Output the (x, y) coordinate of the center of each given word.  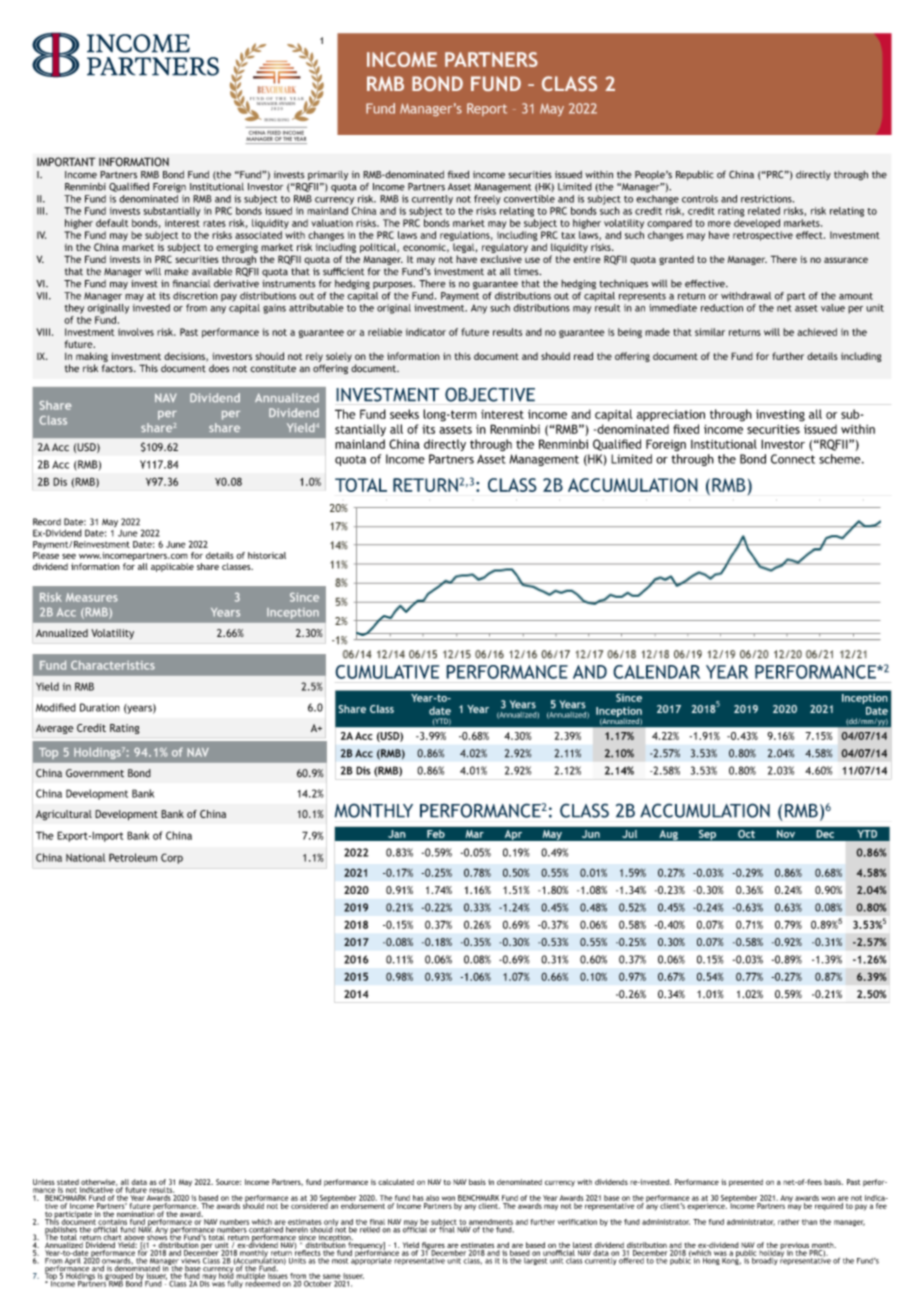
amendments (491, 1223)
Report (487, 109)
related (764, 211)
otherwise (99, 1182)
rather (788, 1222)
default (112, 223)
